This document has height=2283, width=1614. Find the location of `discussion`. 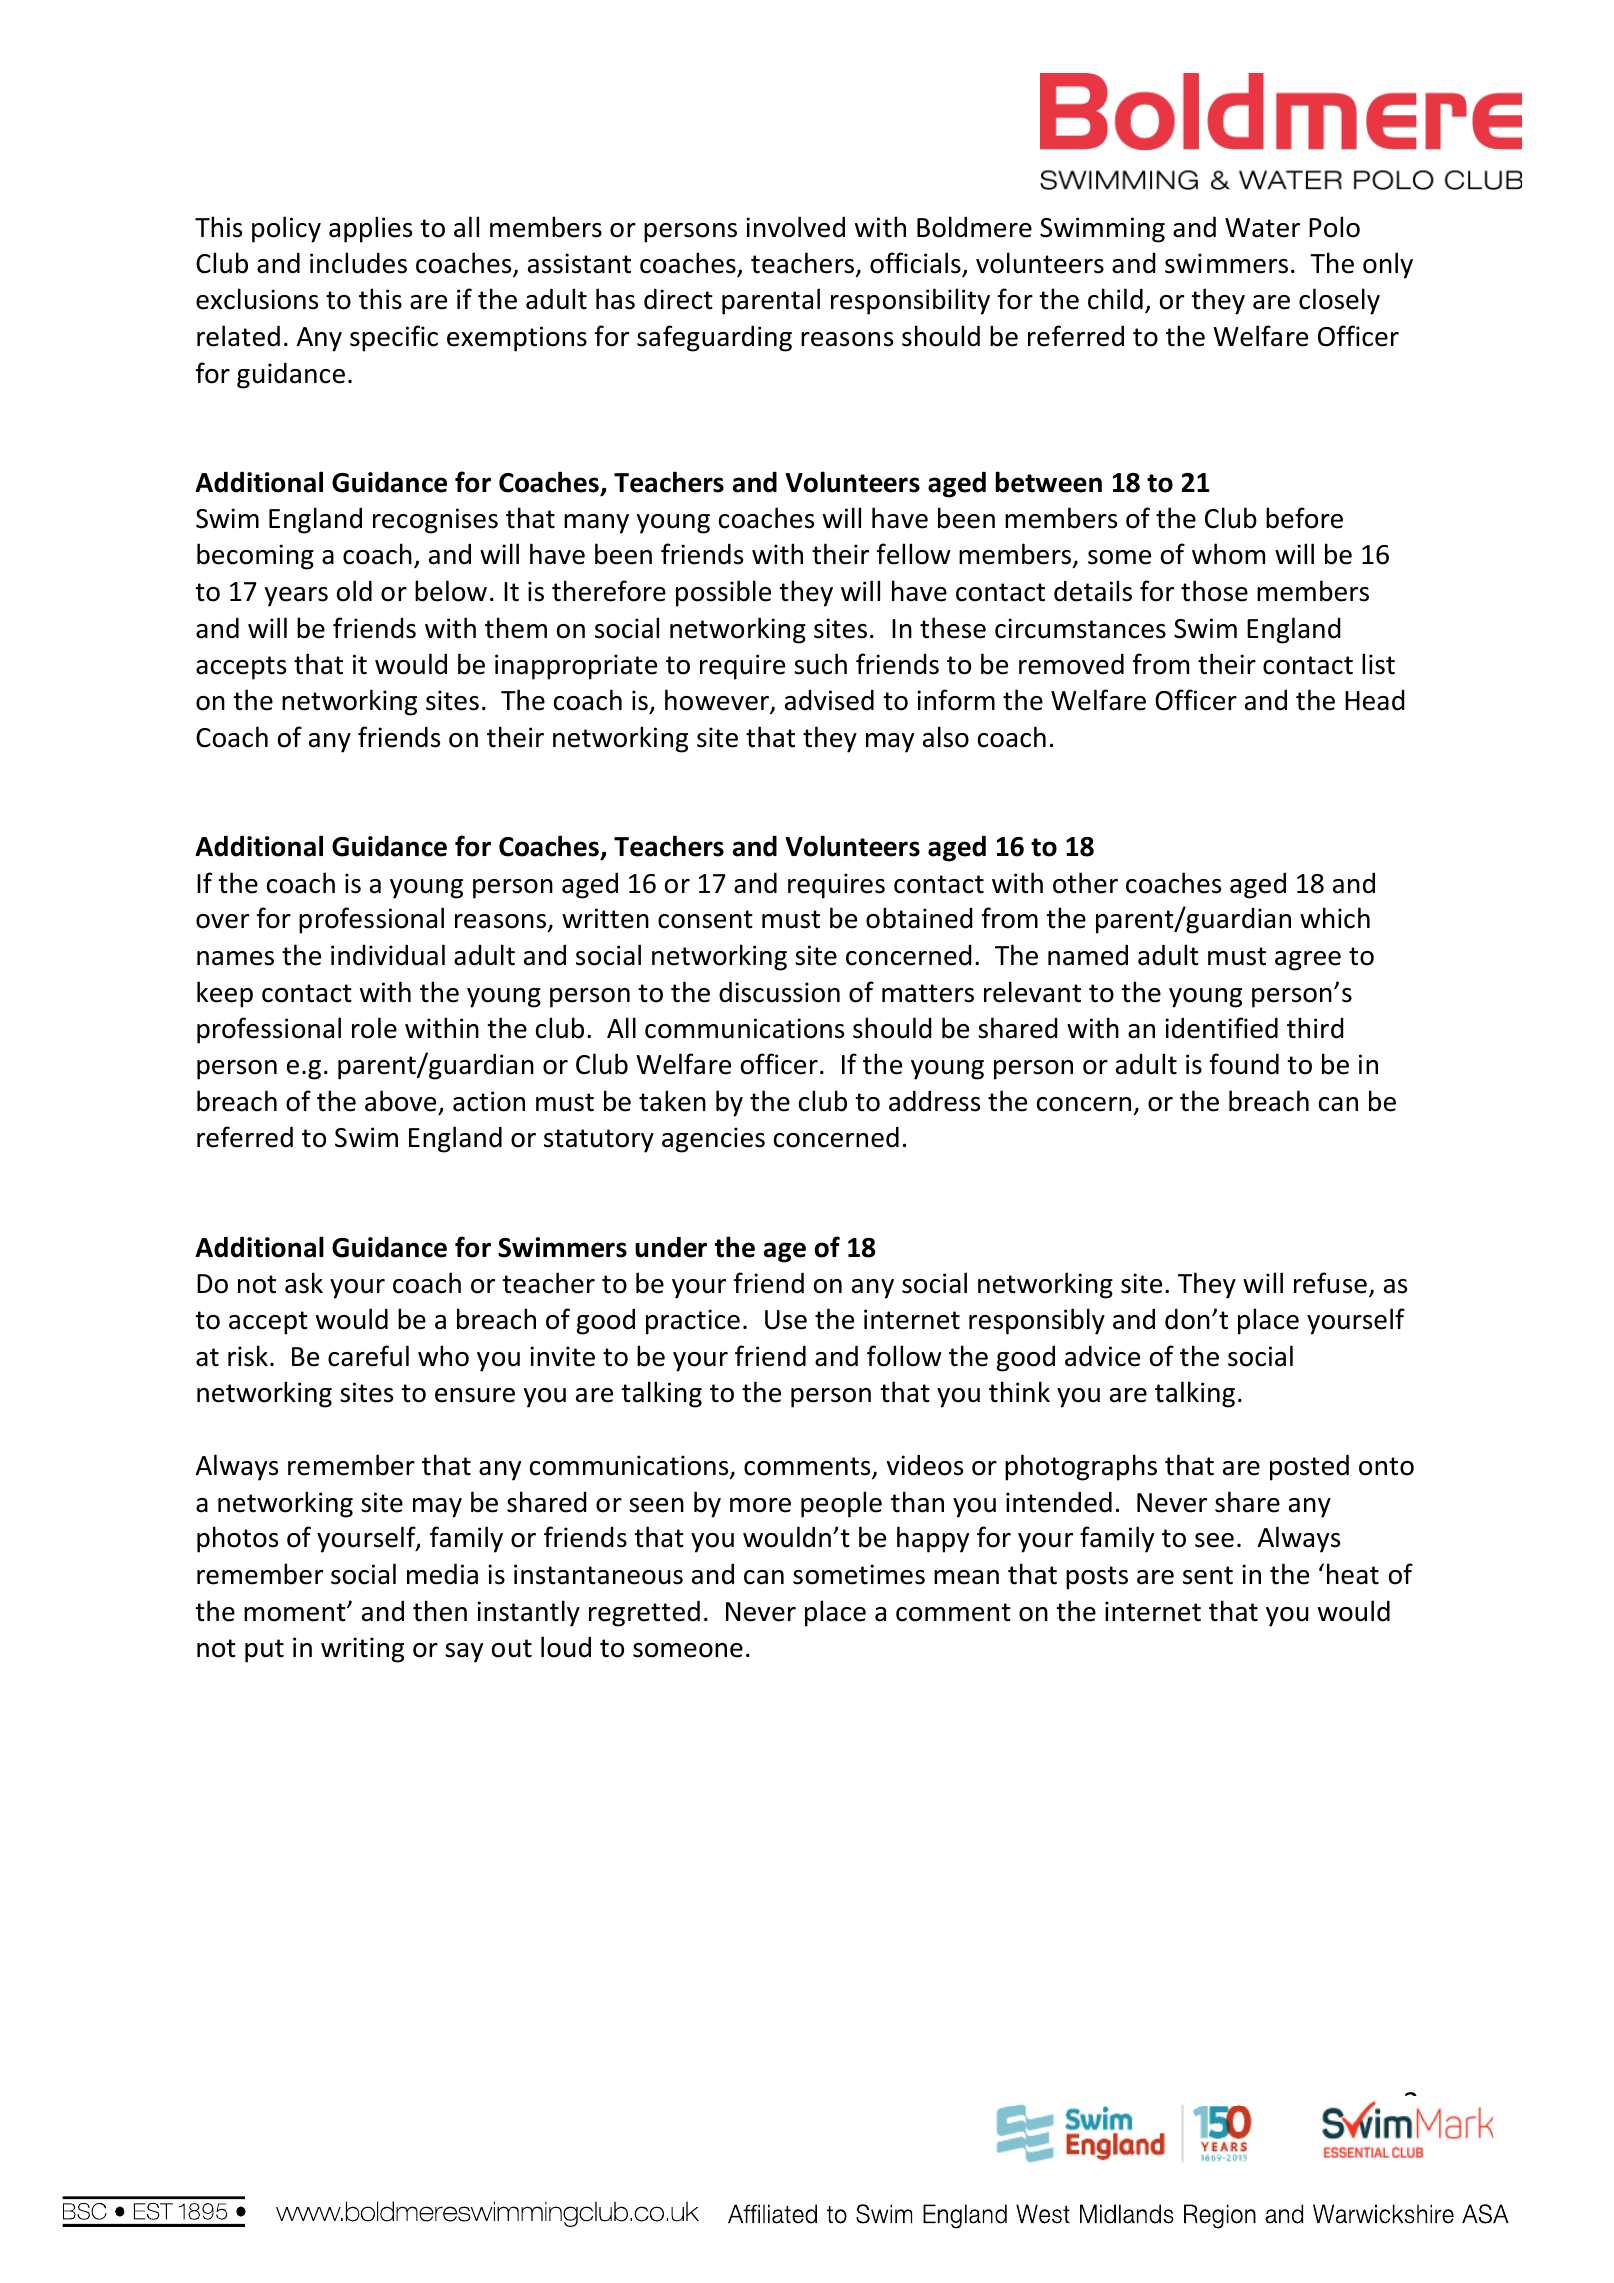

discussion is located at coordinates (779, 992).
